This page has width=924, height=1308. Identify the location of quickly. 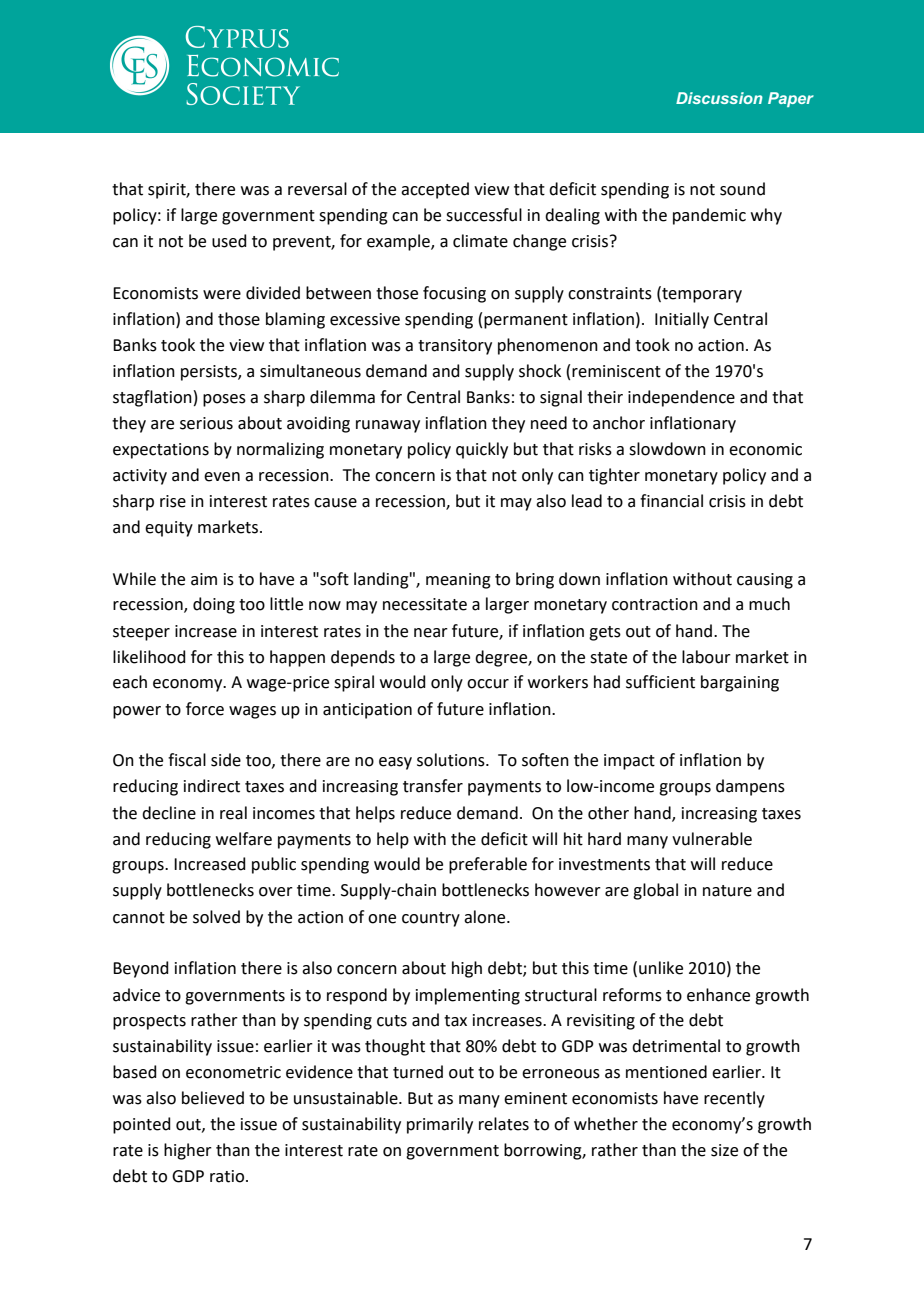
(482, 450).
